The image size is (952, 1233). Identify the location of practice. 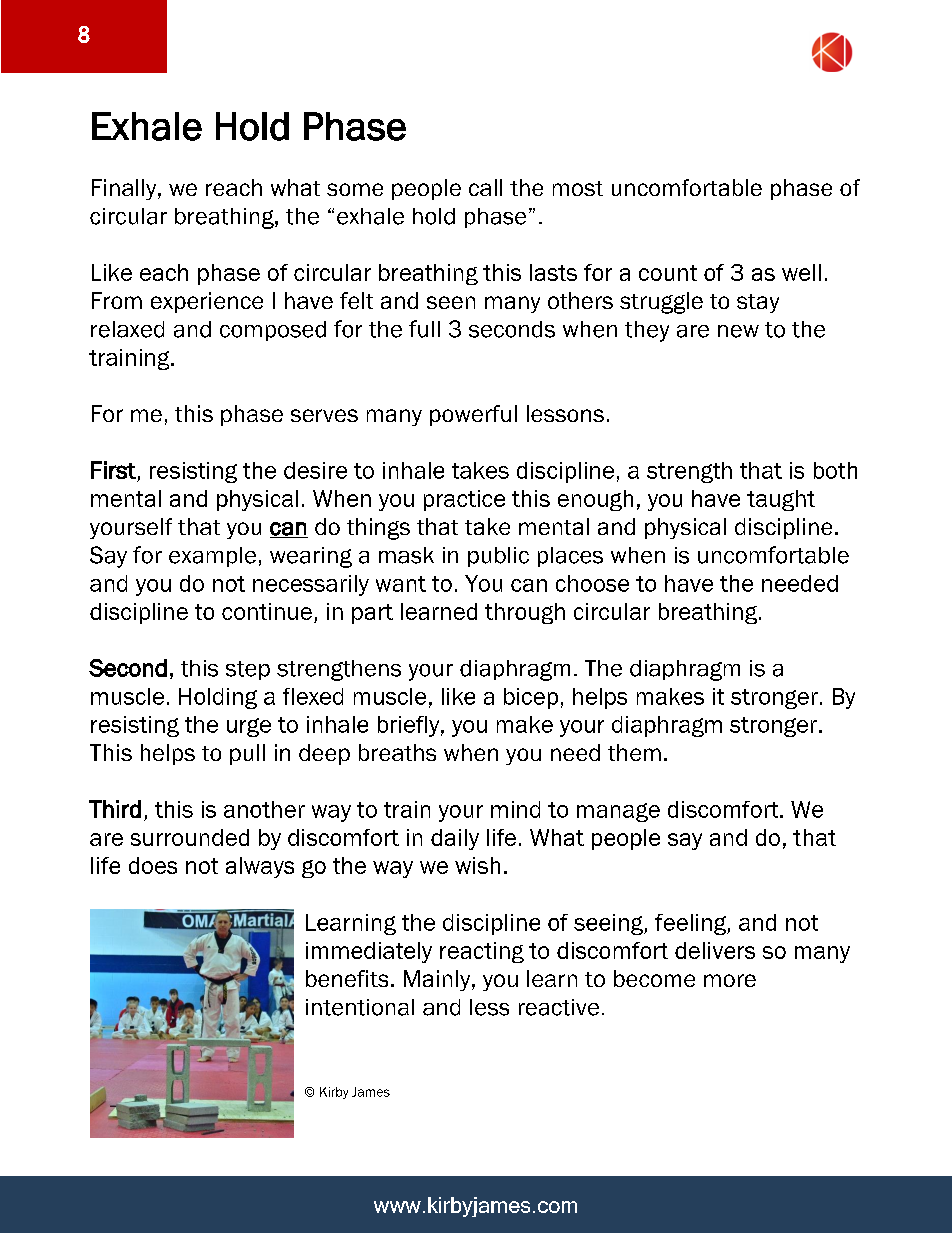
(464, 500).
